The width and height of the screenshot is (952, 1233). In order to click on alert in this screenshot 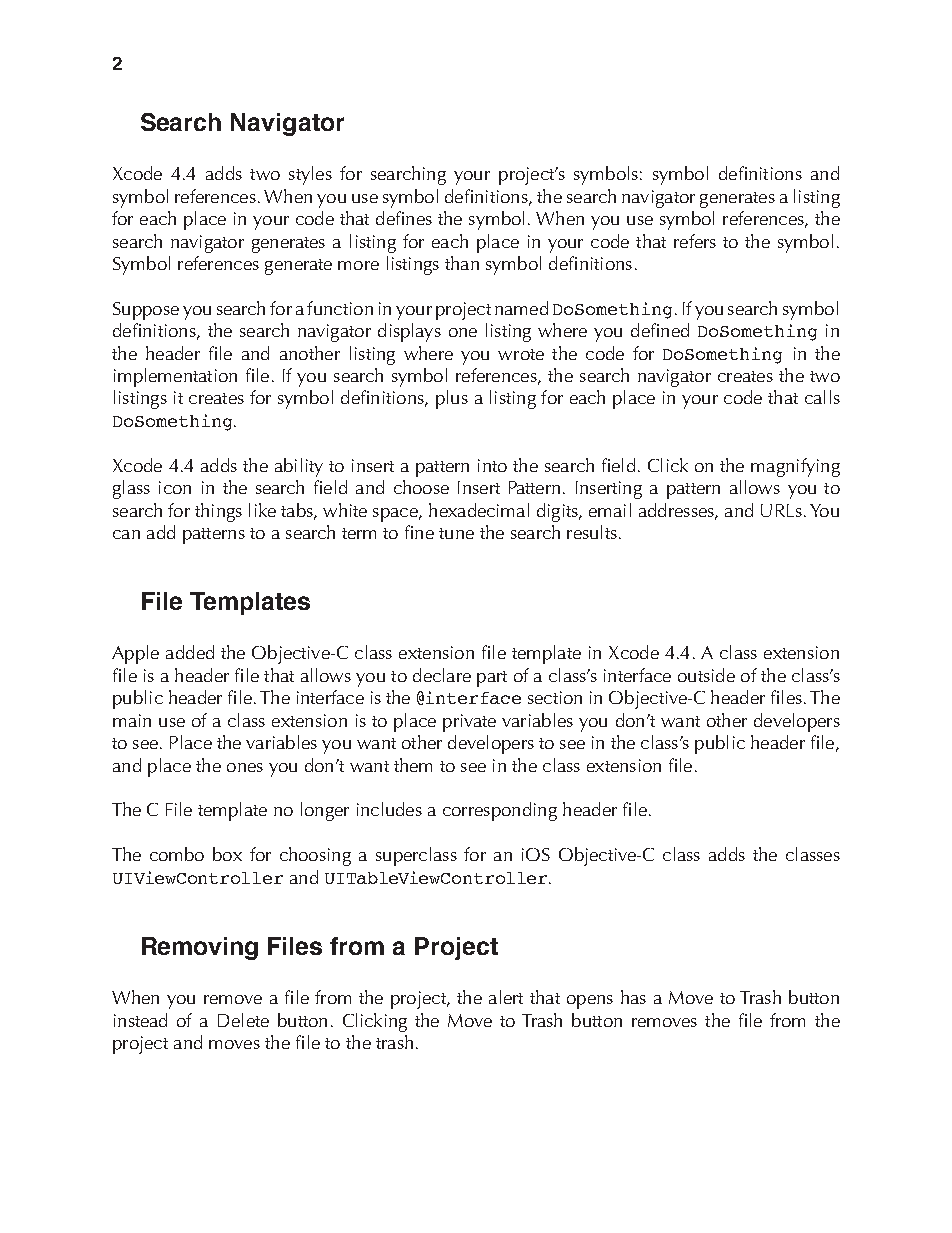, I will do `click(506, 997)`.
